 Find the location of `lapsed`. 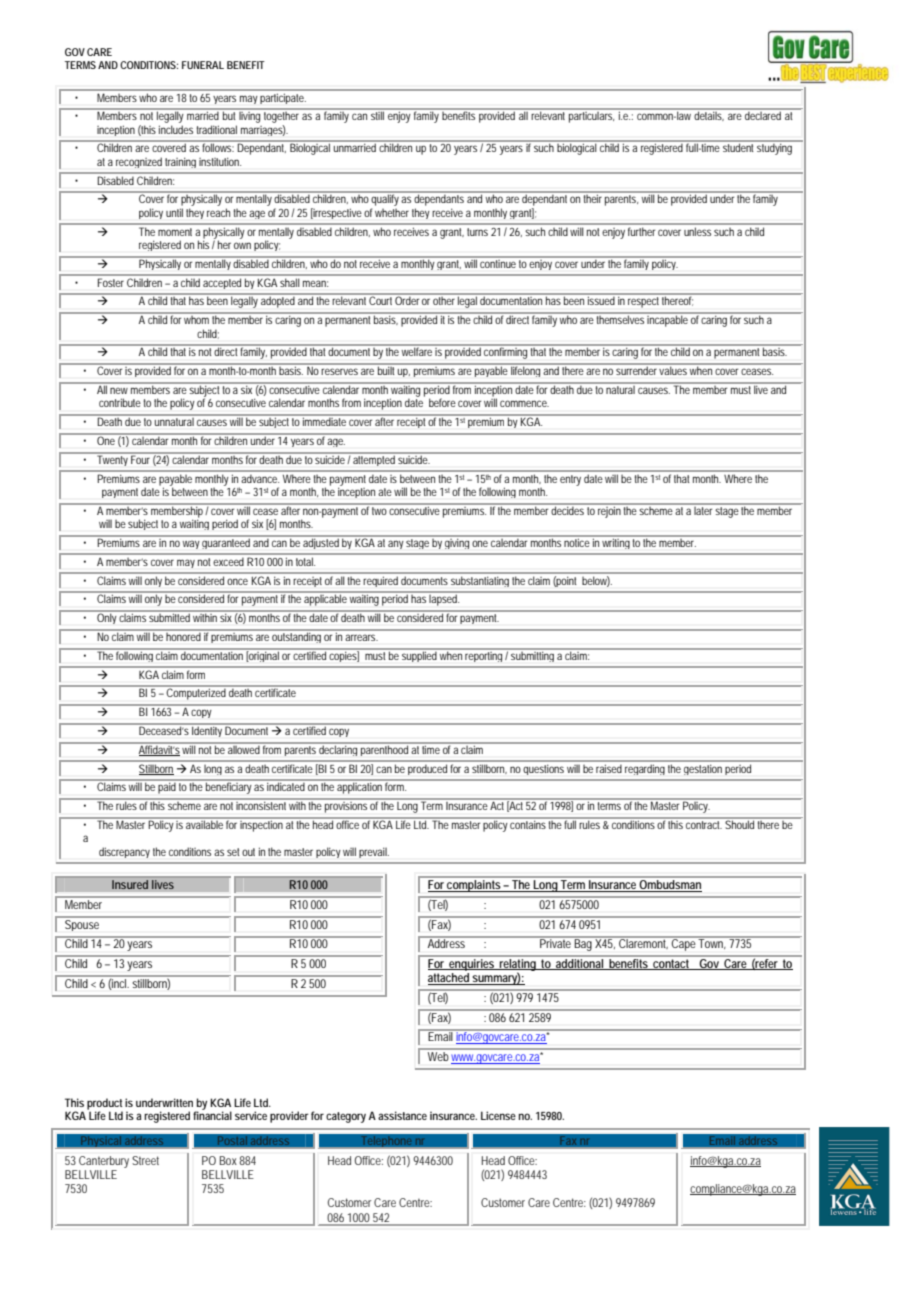

lapsed is located at coordinates (444, 600).
